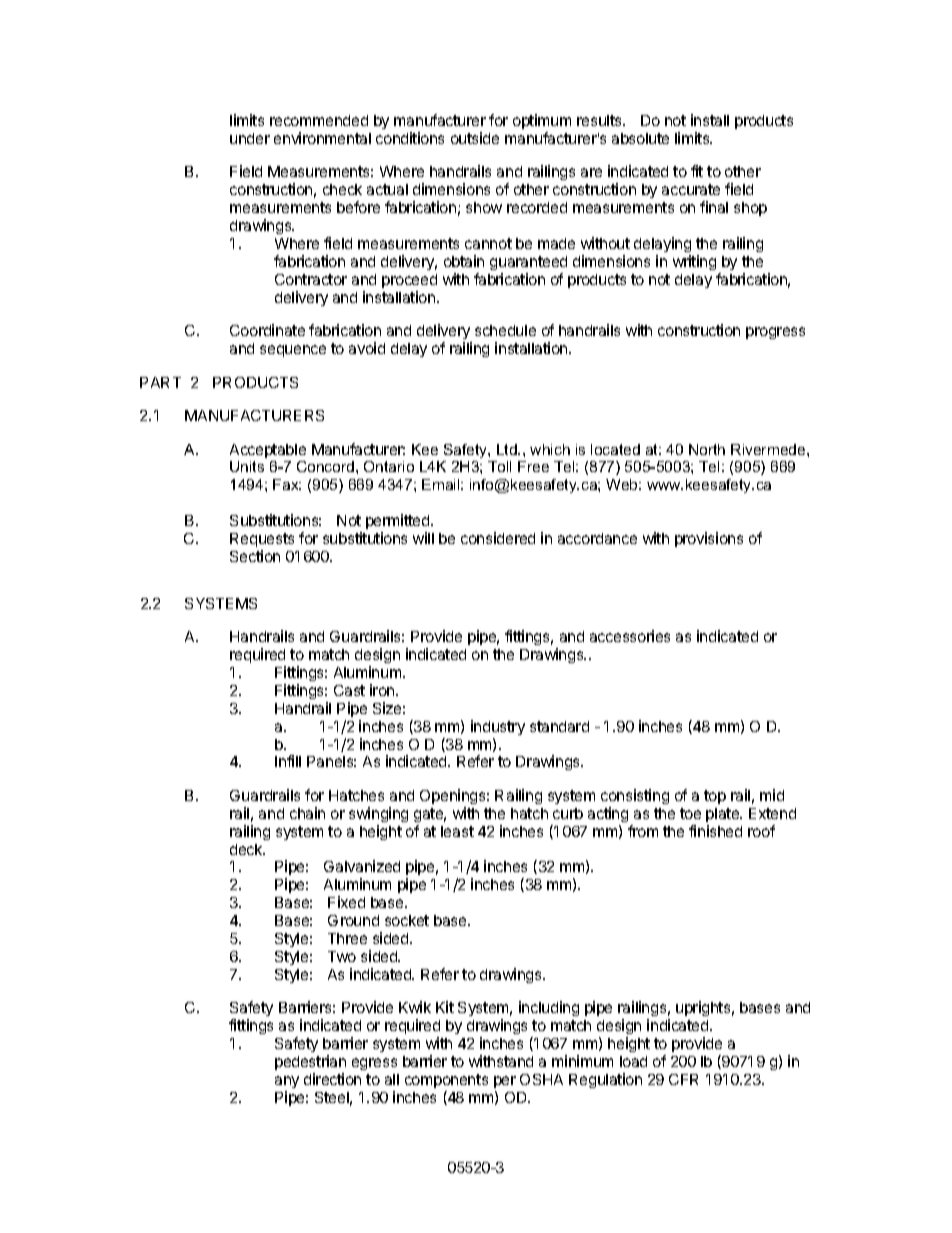 Image resolution: width=952 pixels, height=1233 pixels. I want to click on Units, so click(247, 466).
